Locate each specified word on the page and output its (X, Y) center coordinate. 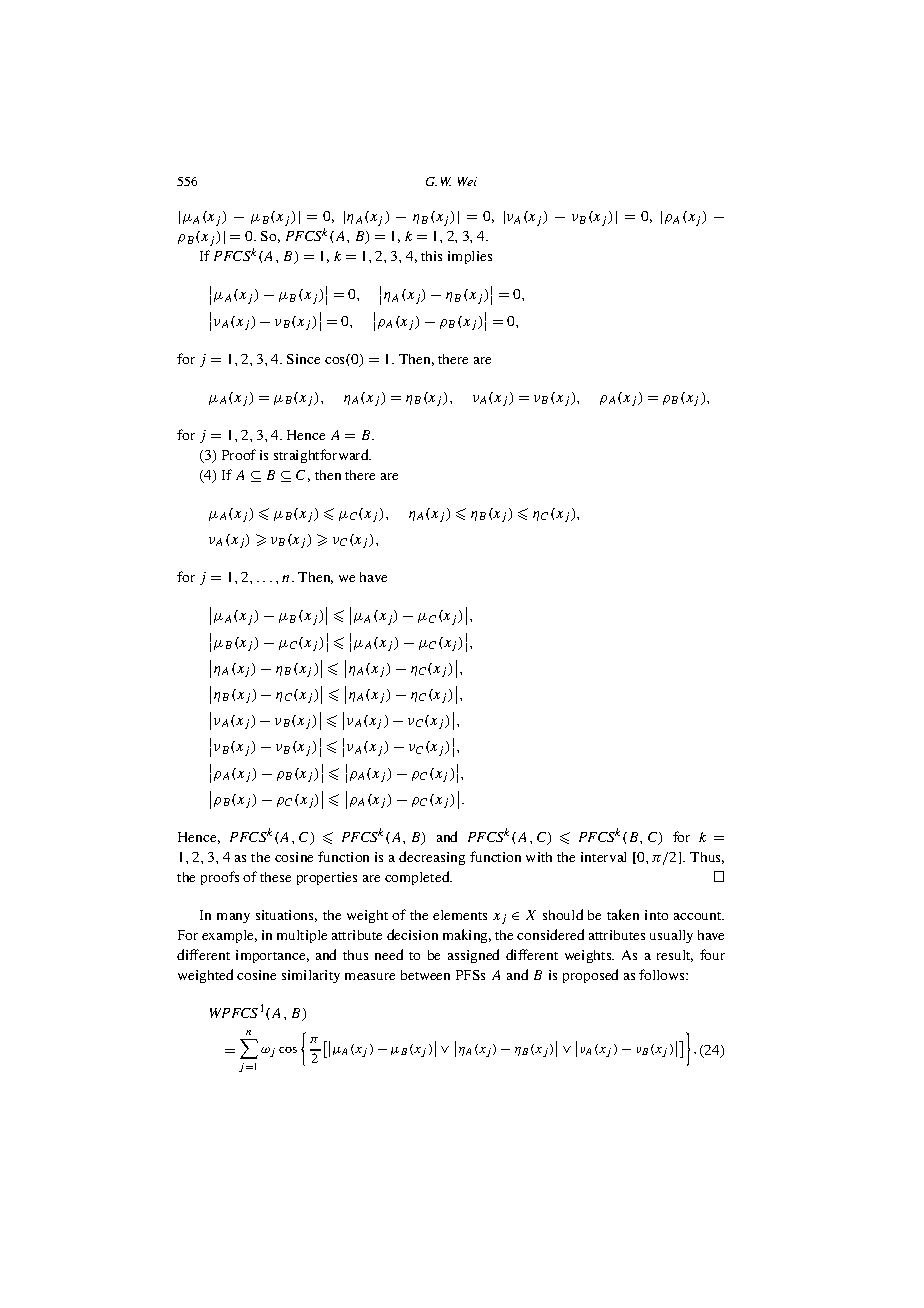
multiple (302, 936)
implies (470, 257)
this (431, 256)
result (675, 956)
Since (303, 359)
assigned (473, 956)
